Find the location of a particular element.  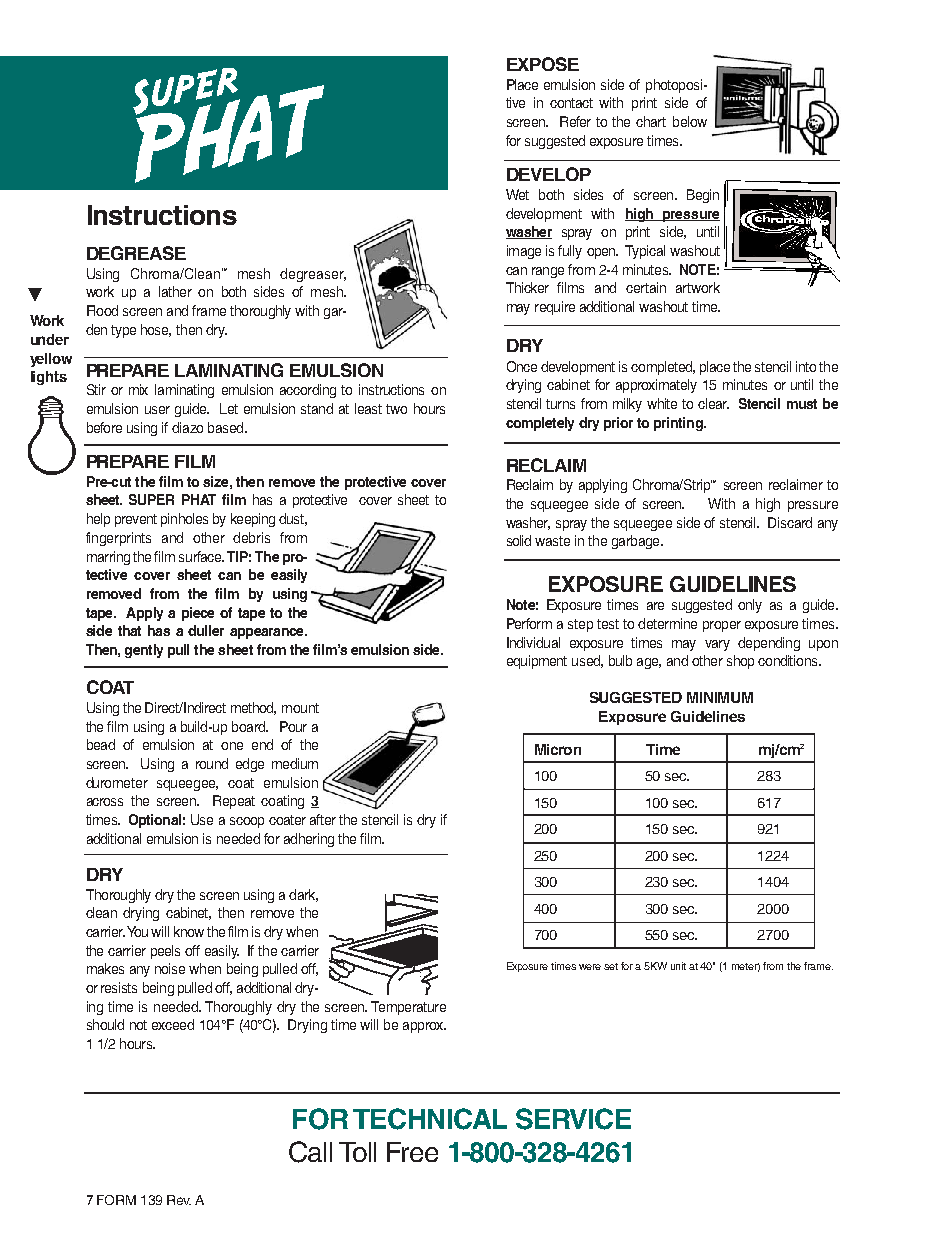

TECHNICAL is located at coordinates (430, 1119).
